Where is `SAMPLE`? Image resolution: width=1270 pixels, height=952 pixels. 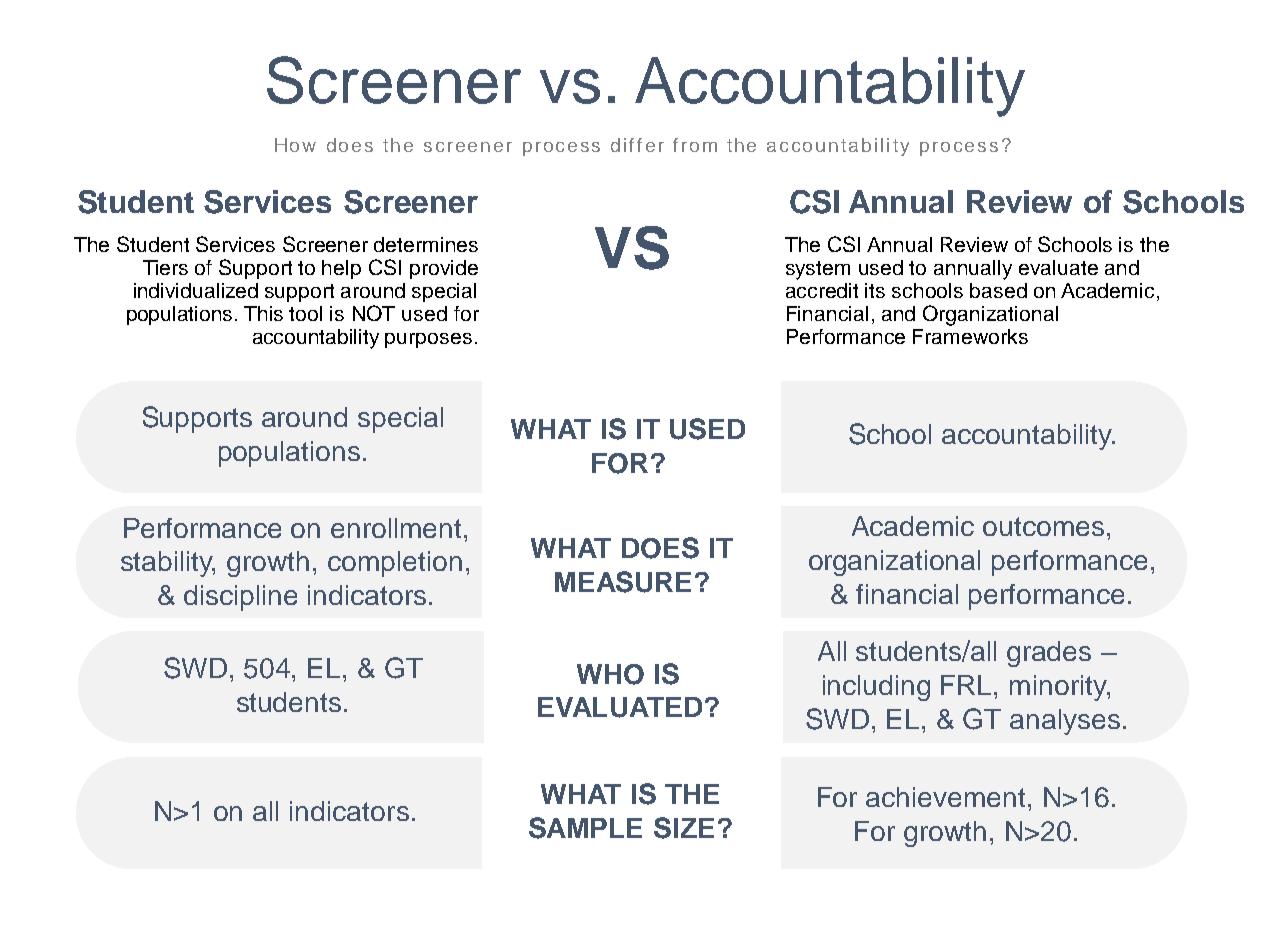 SAMPLE is located at coordinates (585, 828).
